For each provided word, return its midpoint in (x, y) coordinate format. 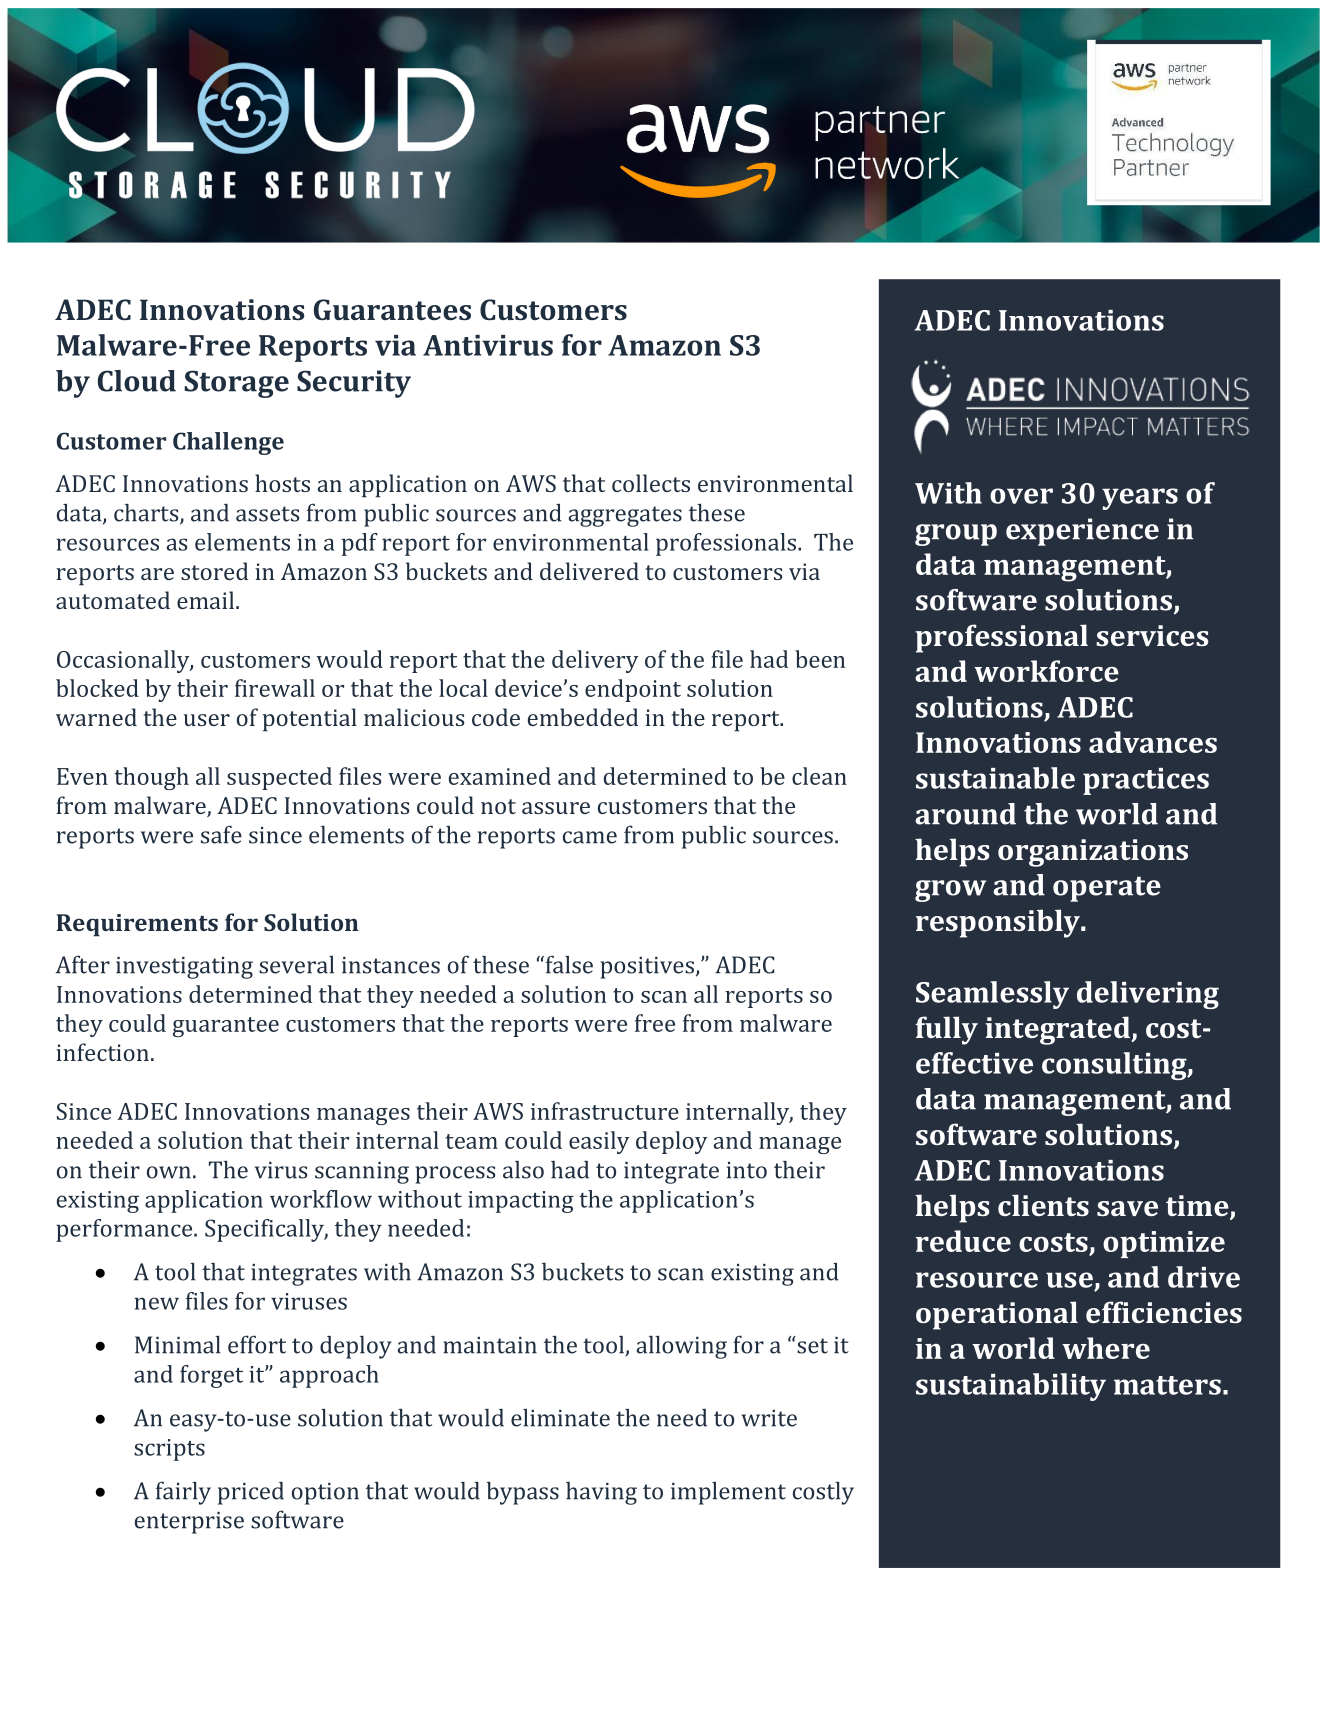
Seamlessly (992, 995)
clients (1043, 1205)
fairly (183, 1493)
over (1021, 496)
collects (651, 483)
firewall (275, 688)
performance (125, 1230)
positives (647, 968)
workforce (1046, 671)
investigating (184, 968)
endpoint (633, 690)
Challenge (228, 443)
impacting (521, 1202)
